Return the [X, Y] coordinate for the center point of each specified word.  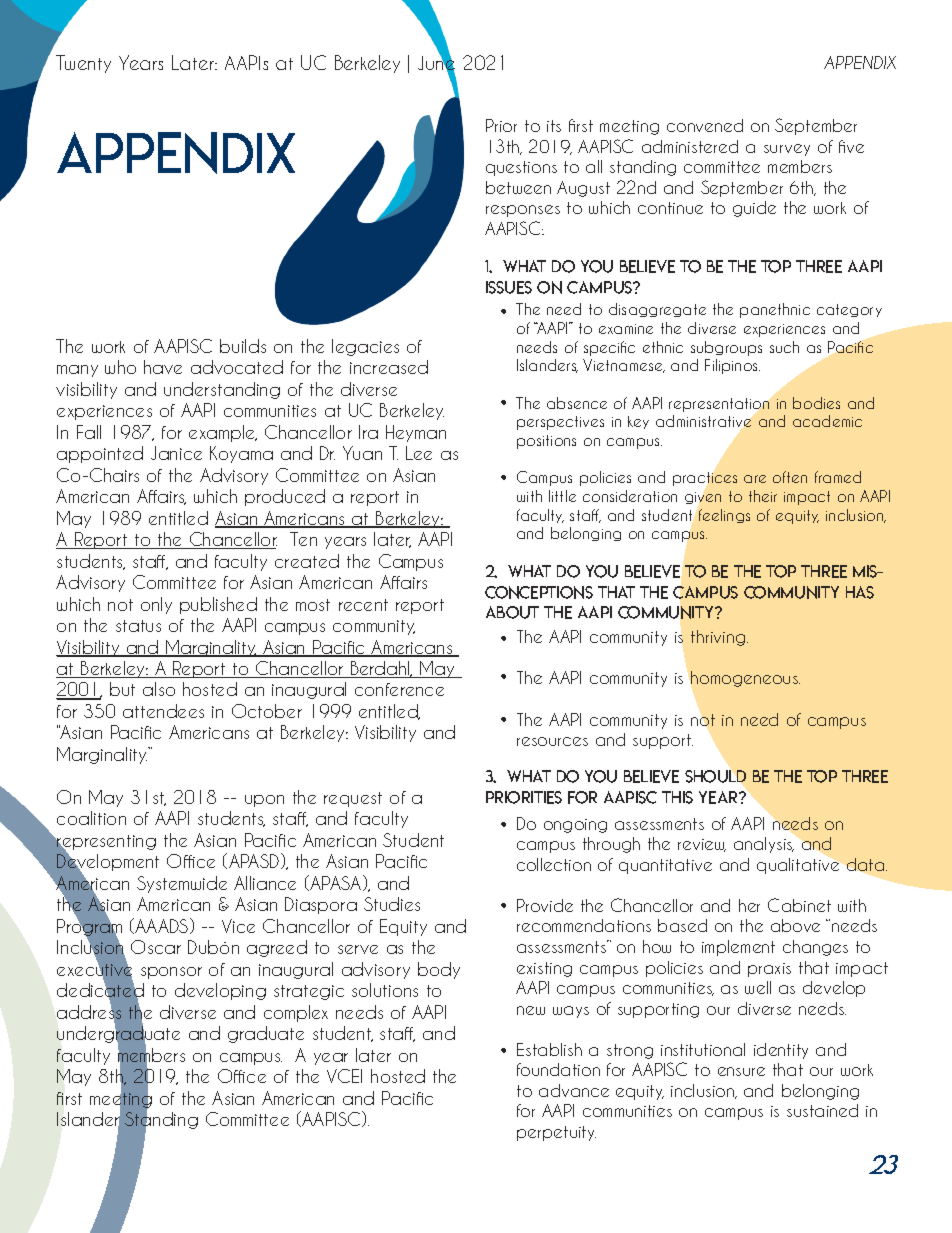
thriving [719, 638]
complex [296, 1013]
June [436, 63]
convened [705, 125]
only [156, 605]
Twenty [83, 64]
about [512, 612]
